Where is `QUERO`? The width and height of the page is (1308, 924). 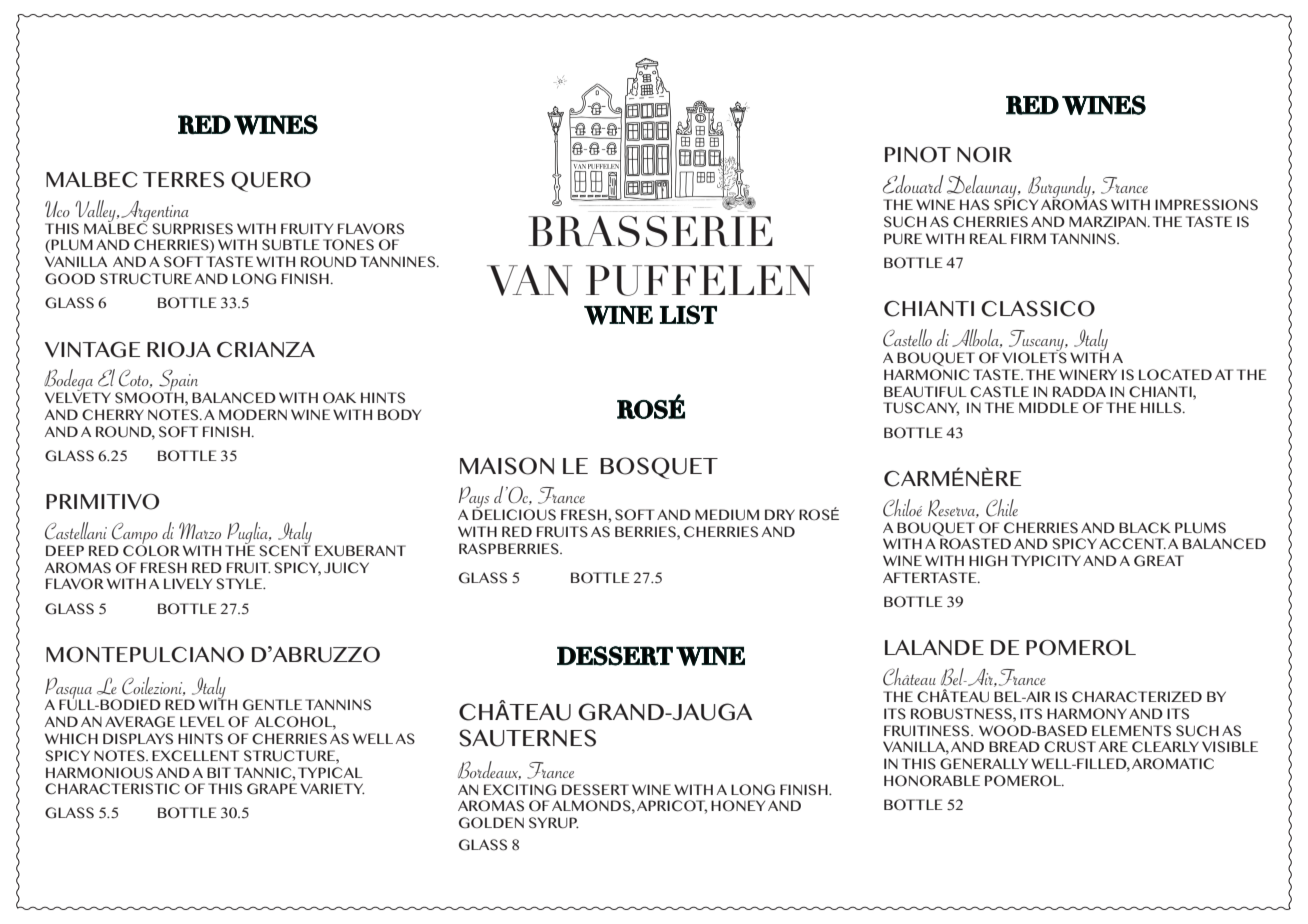 QUERO is located at coordinates (271, 182).
